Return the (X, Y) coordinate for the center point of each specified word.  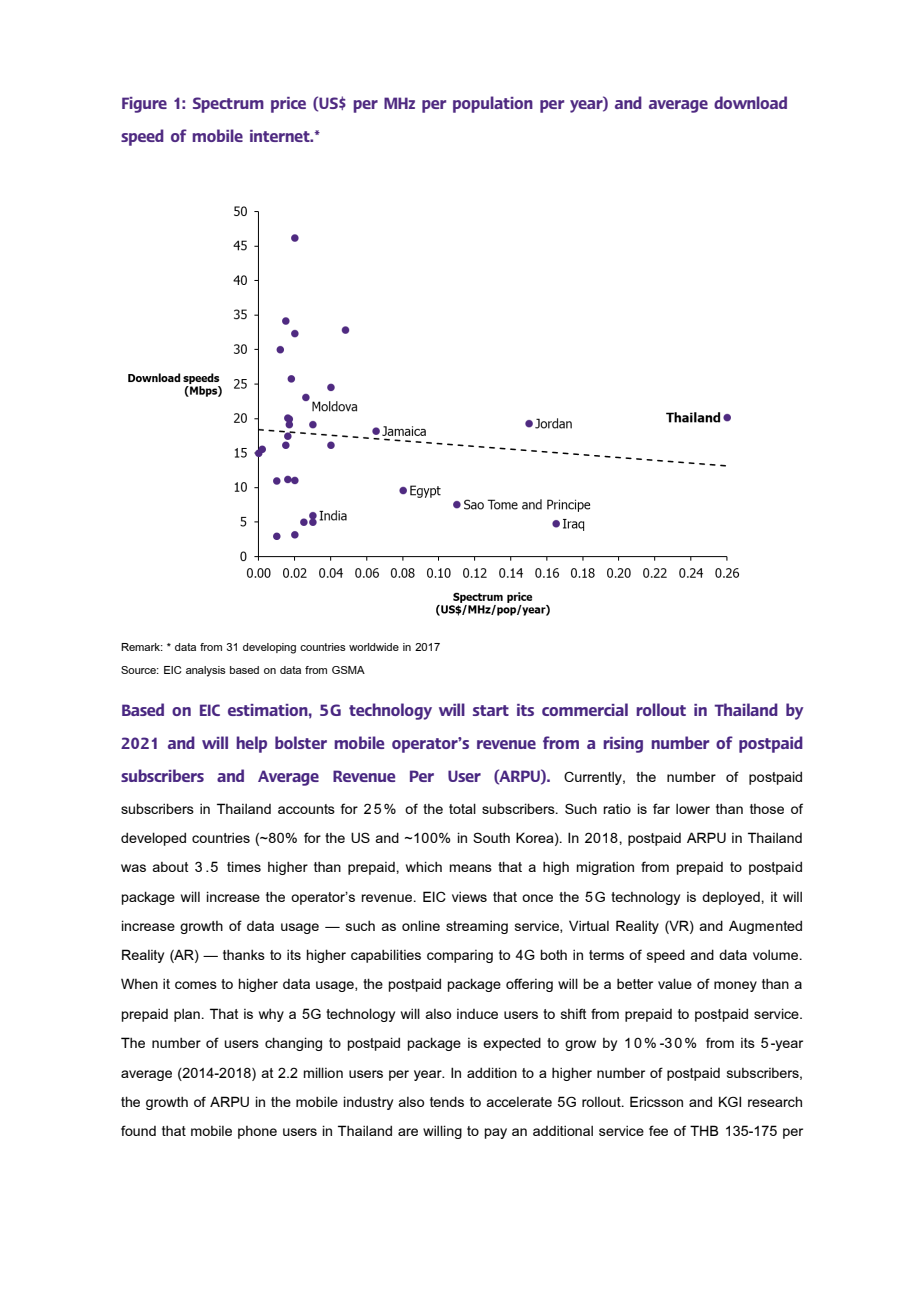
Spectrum (228, 105)
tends (447, 1101)
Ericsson (656, 1101)
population (493, 104)
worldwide (374, 647)
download (750, 102)
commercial (585, 709)
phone (257, 1132)
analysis (206, 671)
